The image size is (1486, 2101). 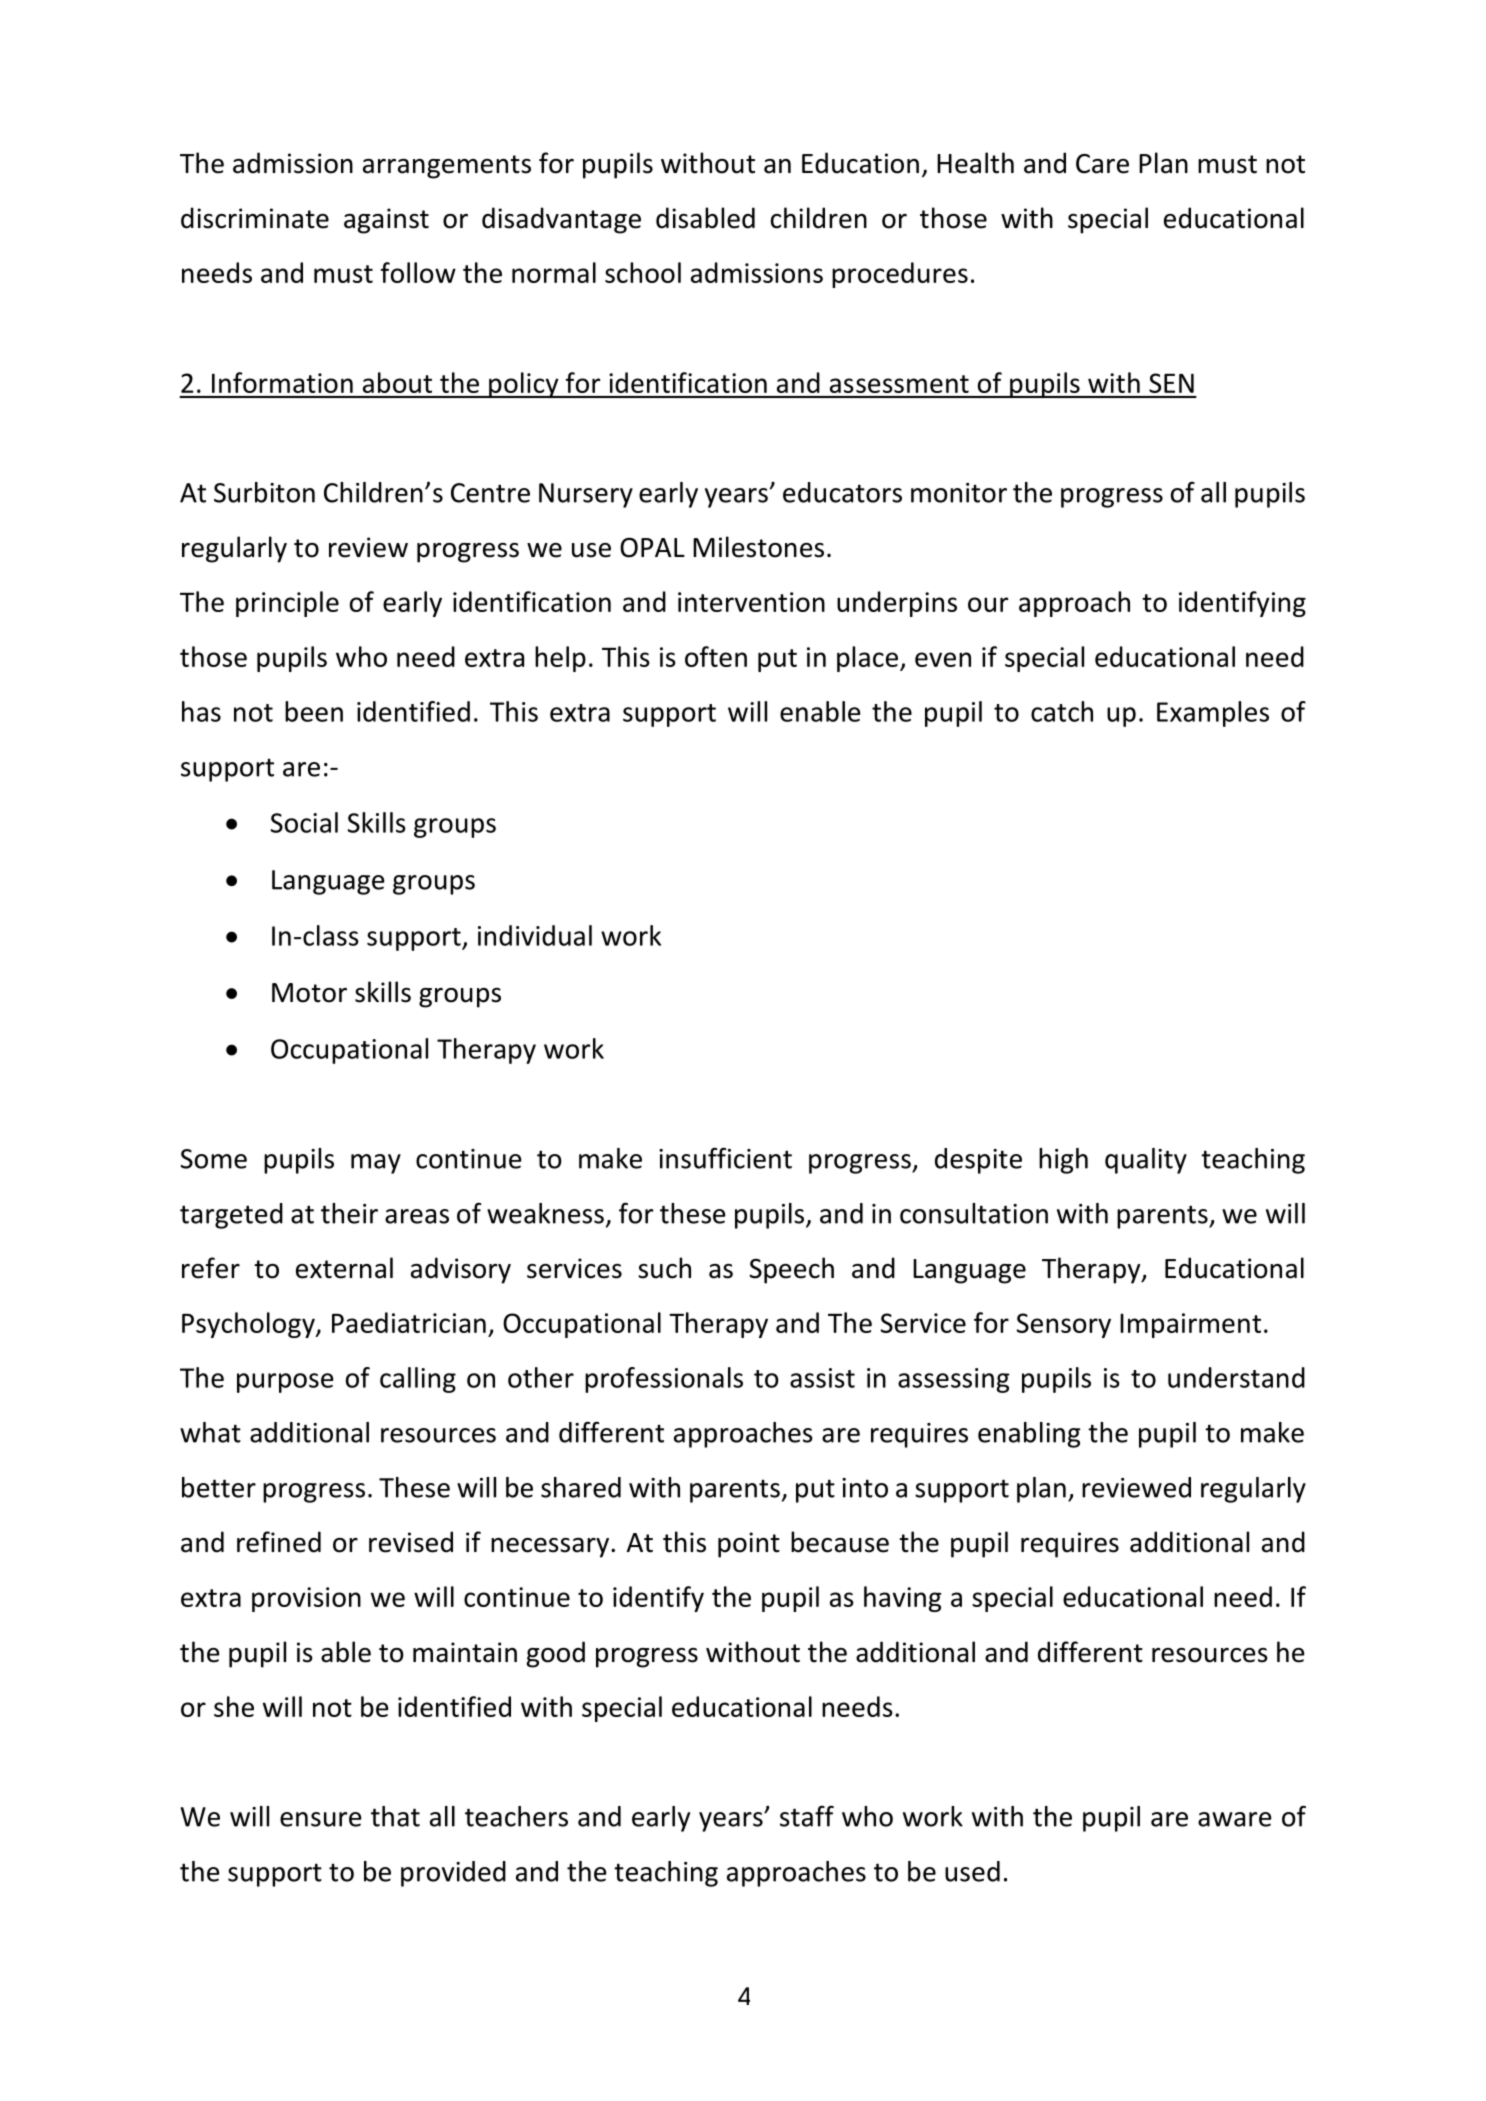 I want to click on against, so click(x=386, y=221).
